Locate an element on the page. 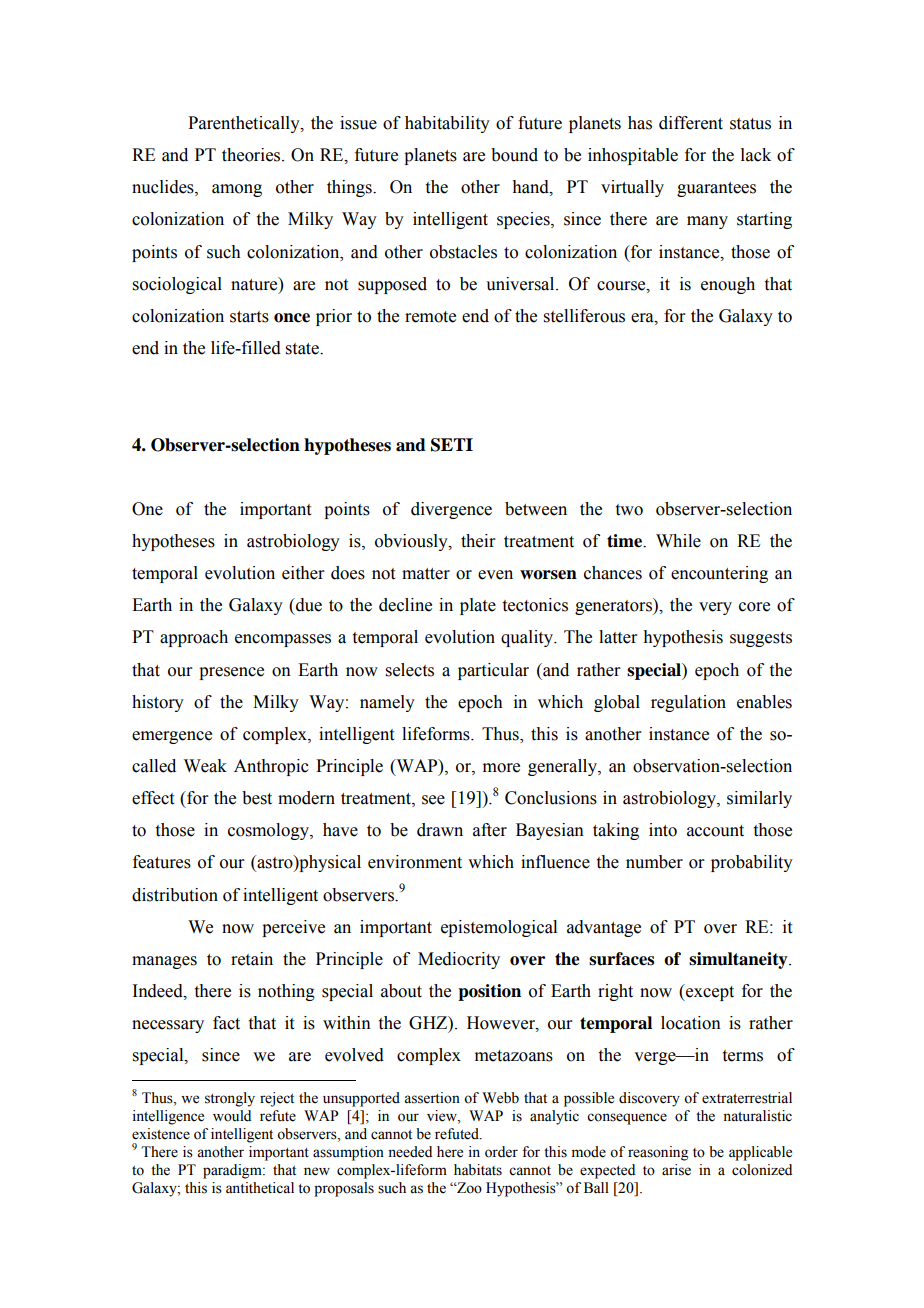  different is located at coordinates (691, 123).
